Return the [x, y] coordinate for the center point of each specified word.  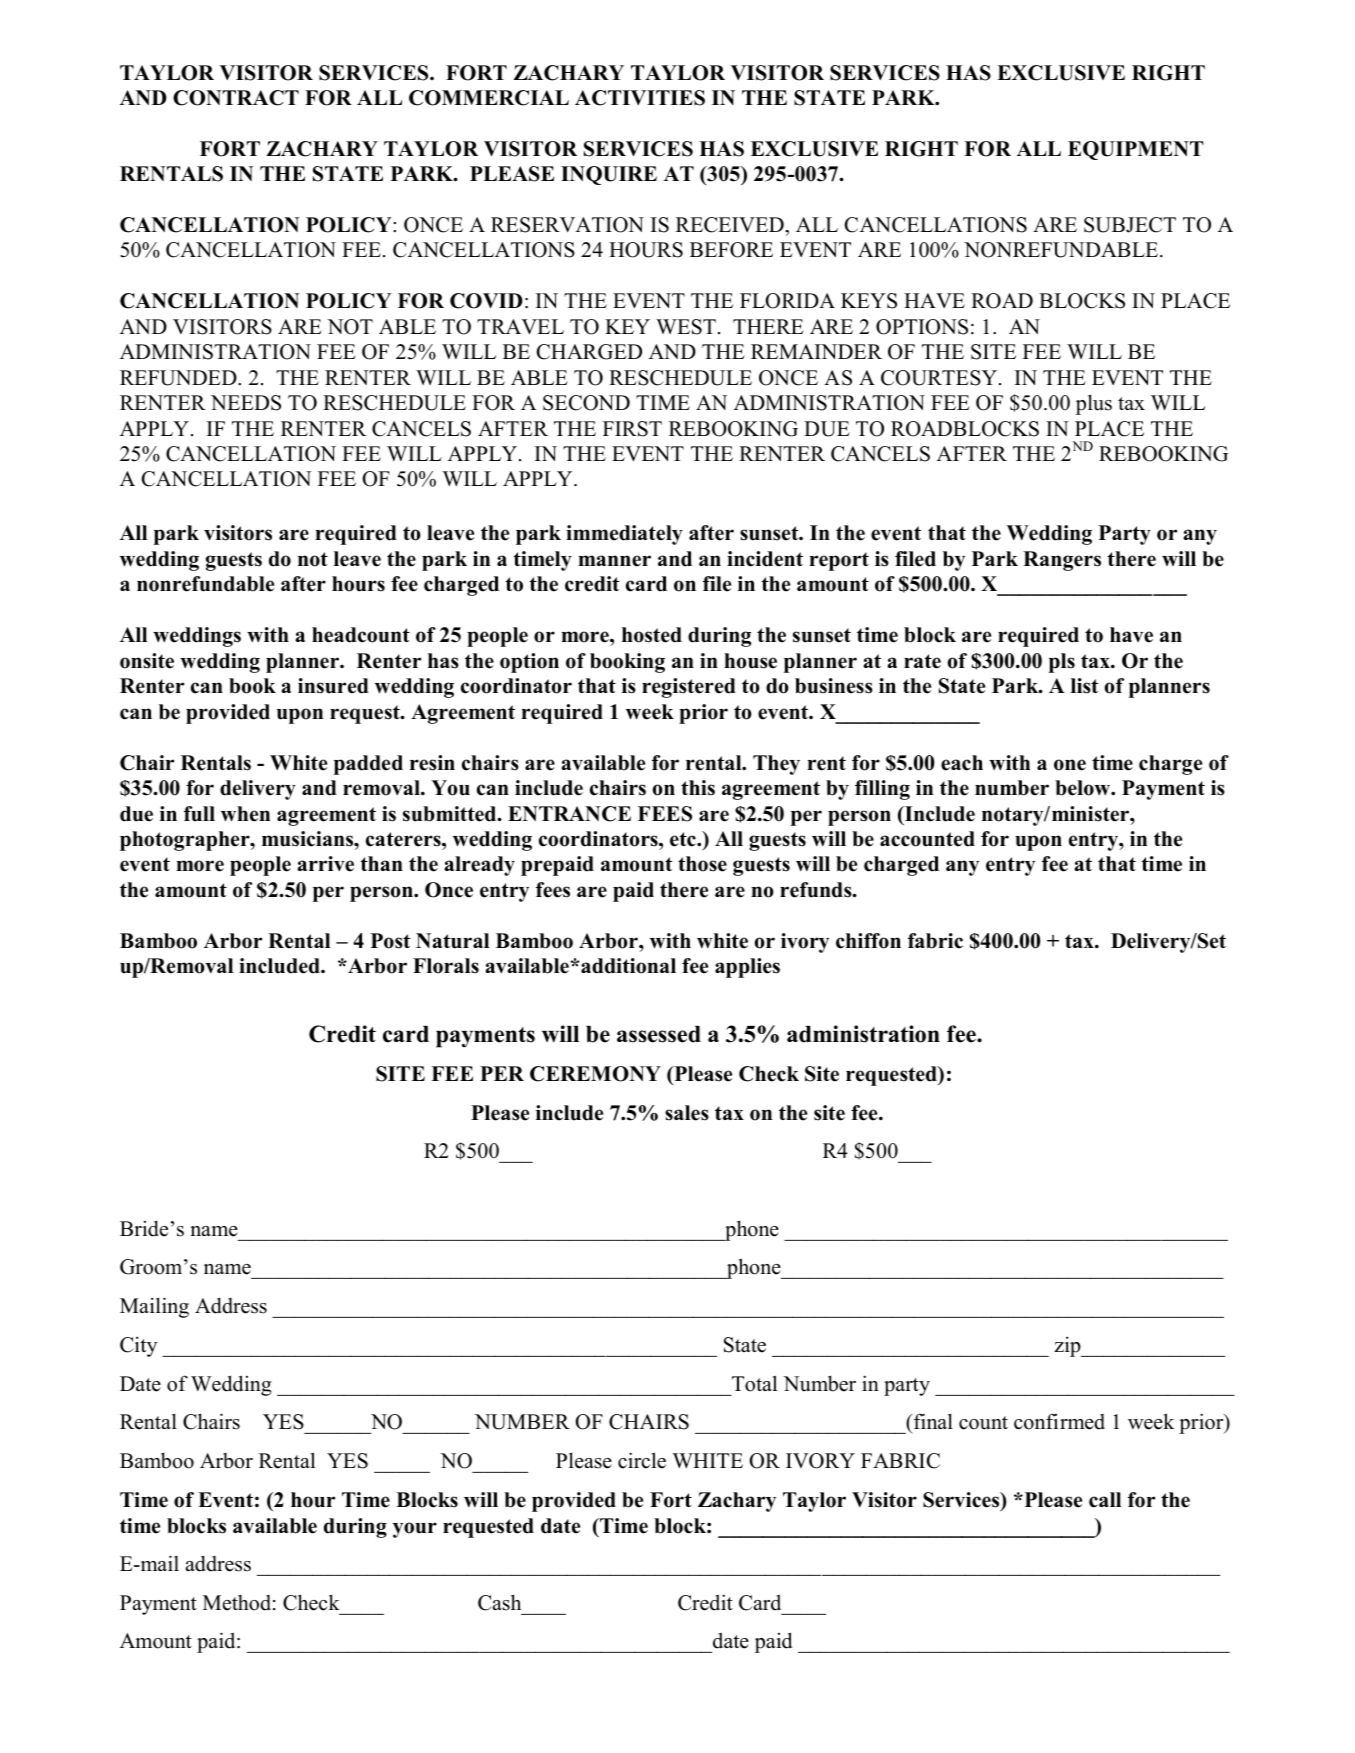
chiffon [868, 941]
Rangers [1062, 561]
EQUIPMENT [1135, 150]
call [1105, 1500]
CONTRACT [236, 98]
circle [642, 1460]
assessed [659, 1034]
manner [614, 561]
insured [333, 686]
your [415, 1530]
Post [390, 941]
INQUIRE [609, 175]
